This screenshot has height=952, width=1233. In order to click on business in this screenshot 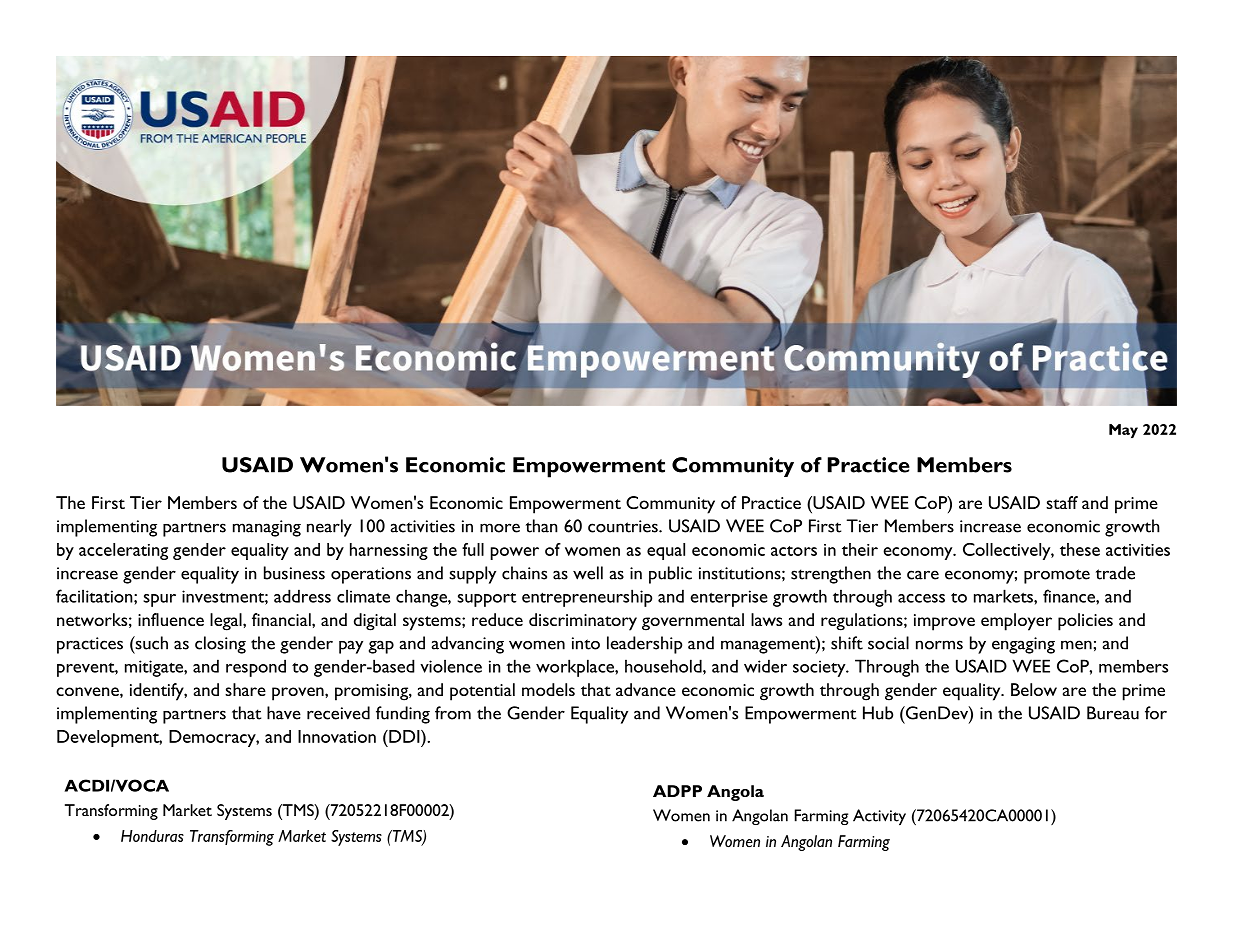, I will do `click(294, 573)`.
